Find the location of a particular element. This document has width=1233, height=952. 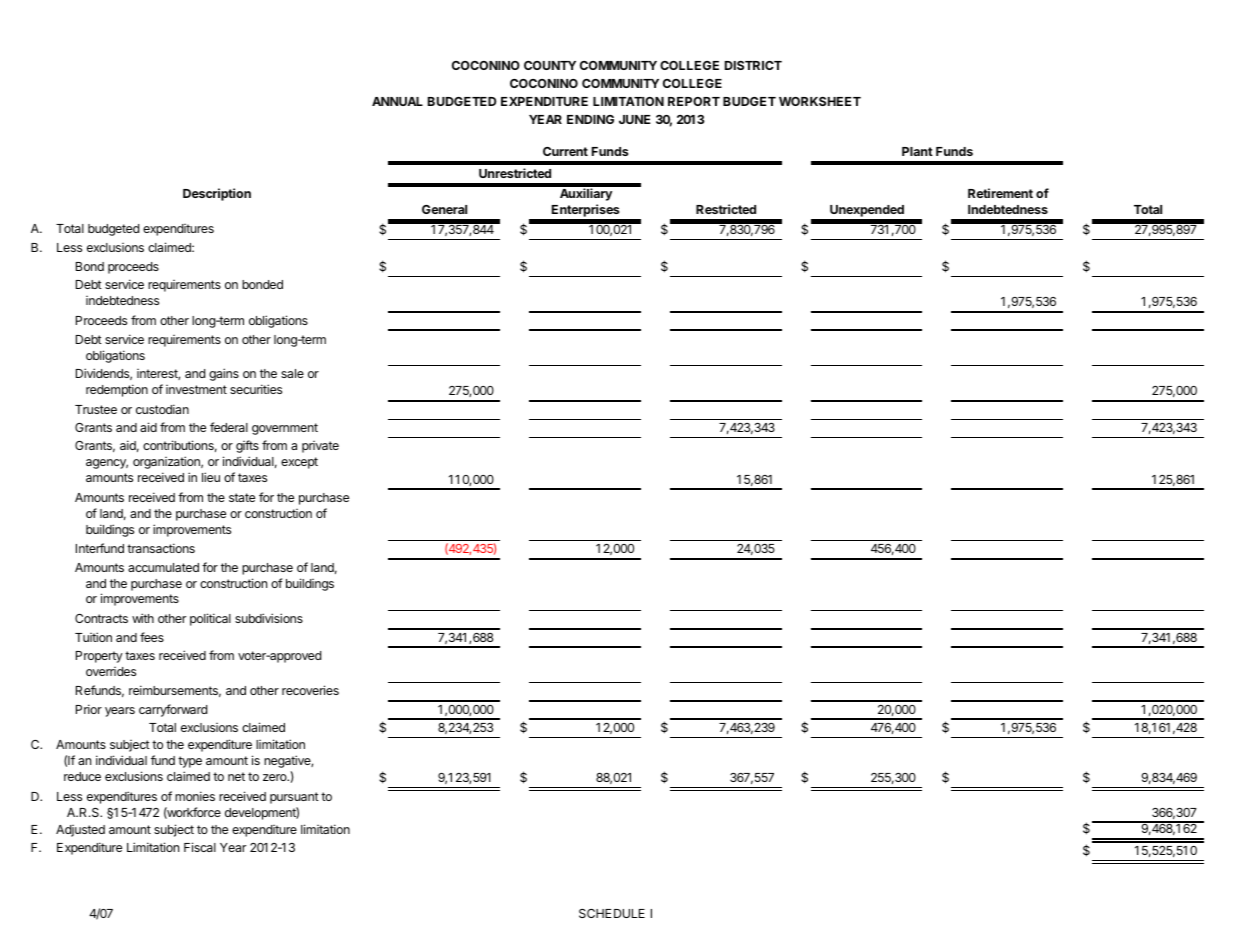

Fiscal is located at coordinates (200, 847).
